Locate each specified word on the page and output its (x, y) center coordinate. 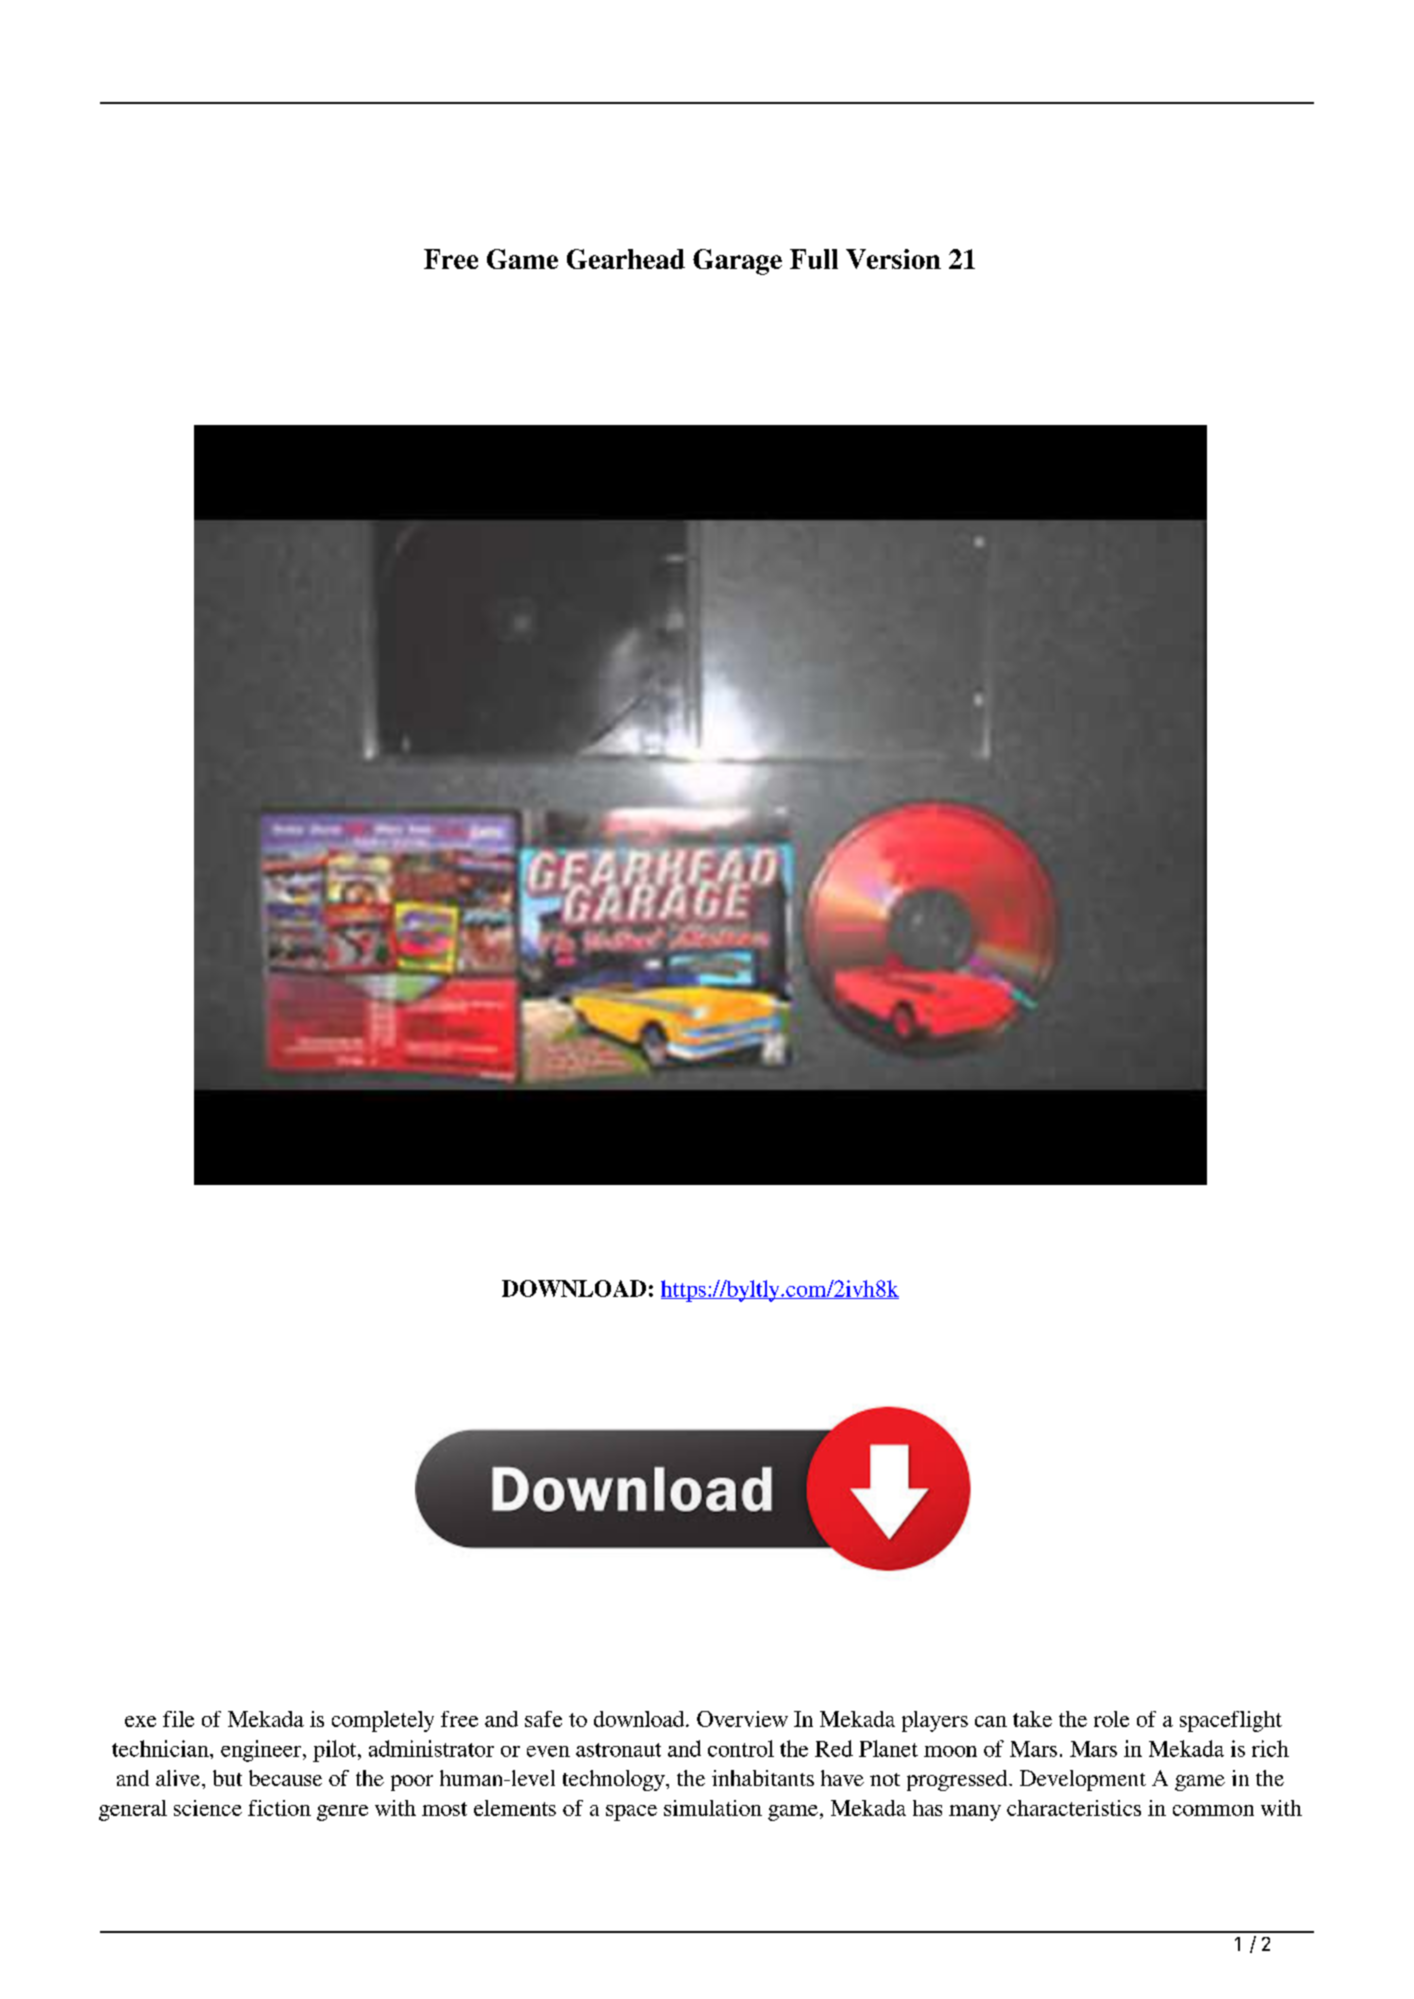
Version (893, 259)
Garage (737, 262)
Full (814, 259)
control (741, 1748)
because (285, 1778)
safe (543, 1719)
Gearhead (626, 259)
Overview (742, 1719)
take (1032, 1719)
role (1111, 1719)
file (178, 1719)
